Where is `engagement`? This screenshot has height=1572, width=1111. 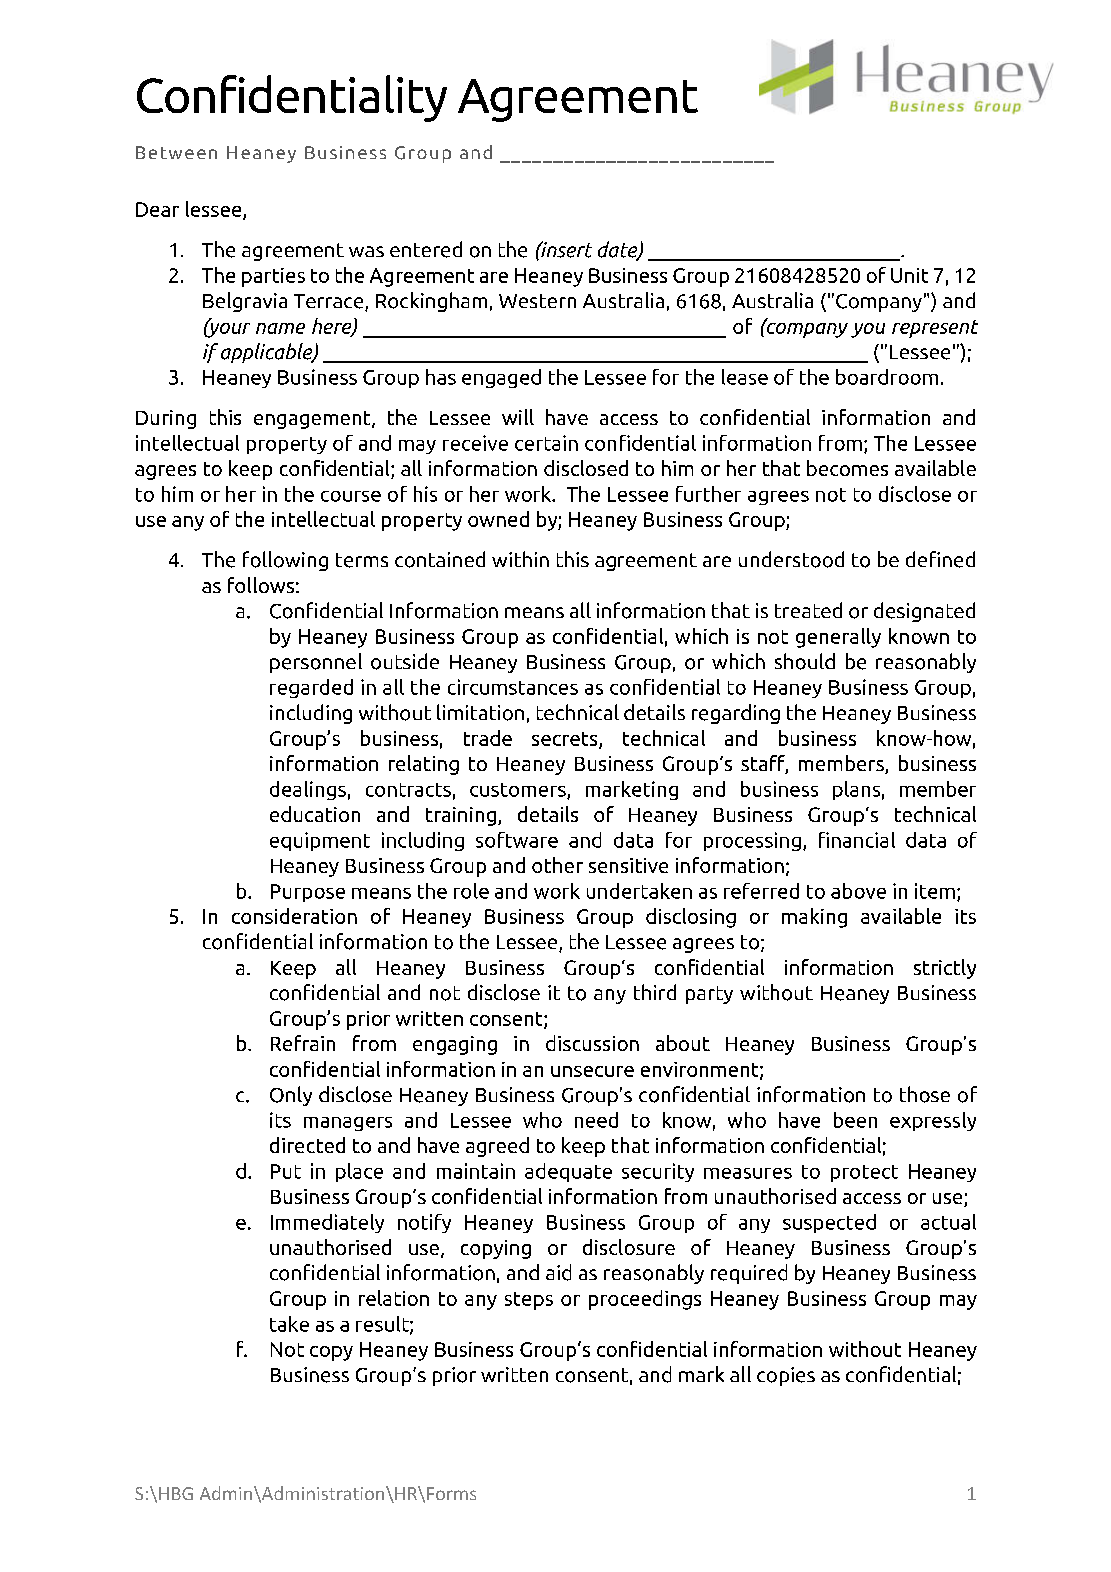 engagement is located at coordinates (313, 420).
